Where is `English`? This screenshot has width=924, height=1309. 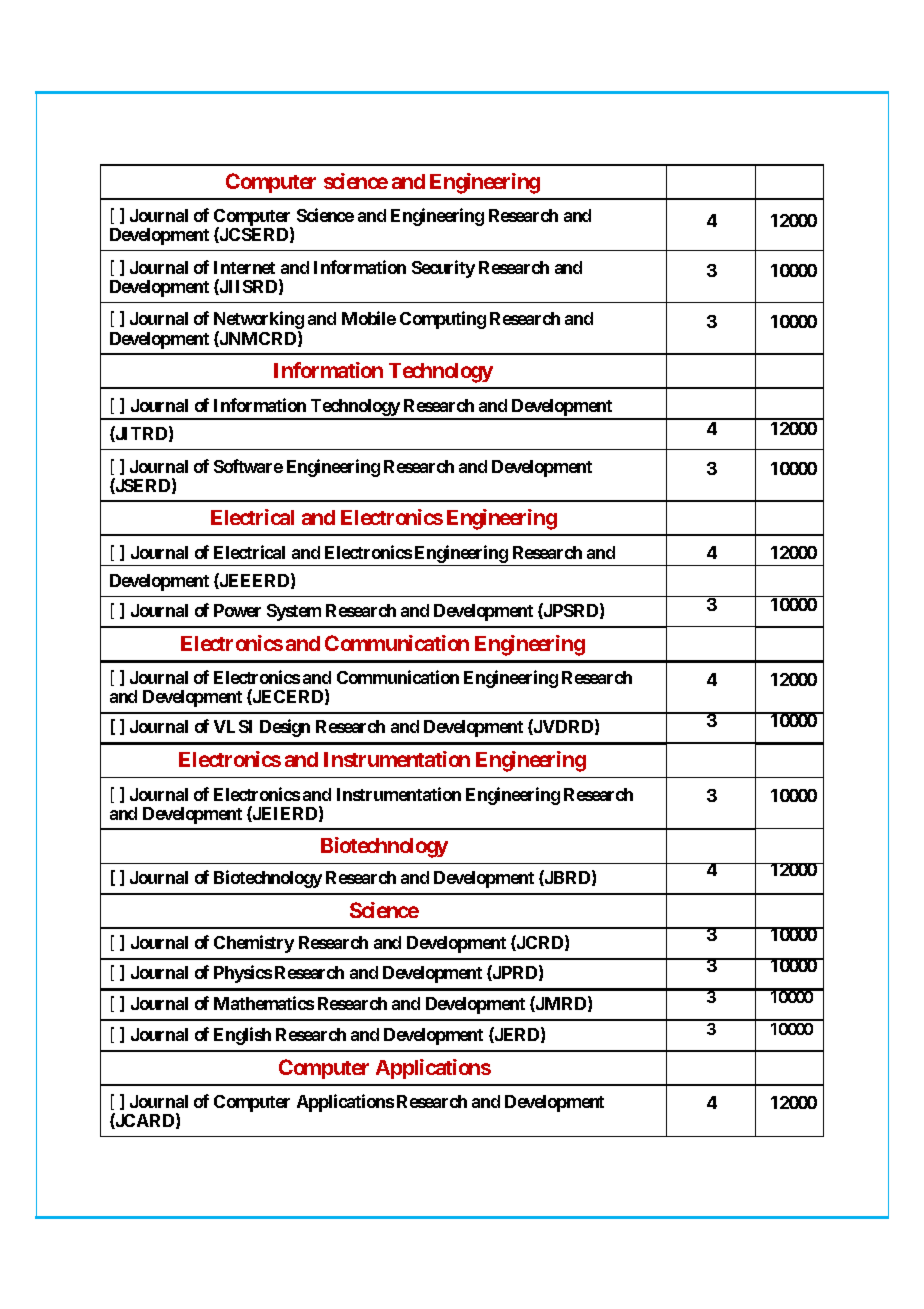
English is located at coordinates (242, 1036).
